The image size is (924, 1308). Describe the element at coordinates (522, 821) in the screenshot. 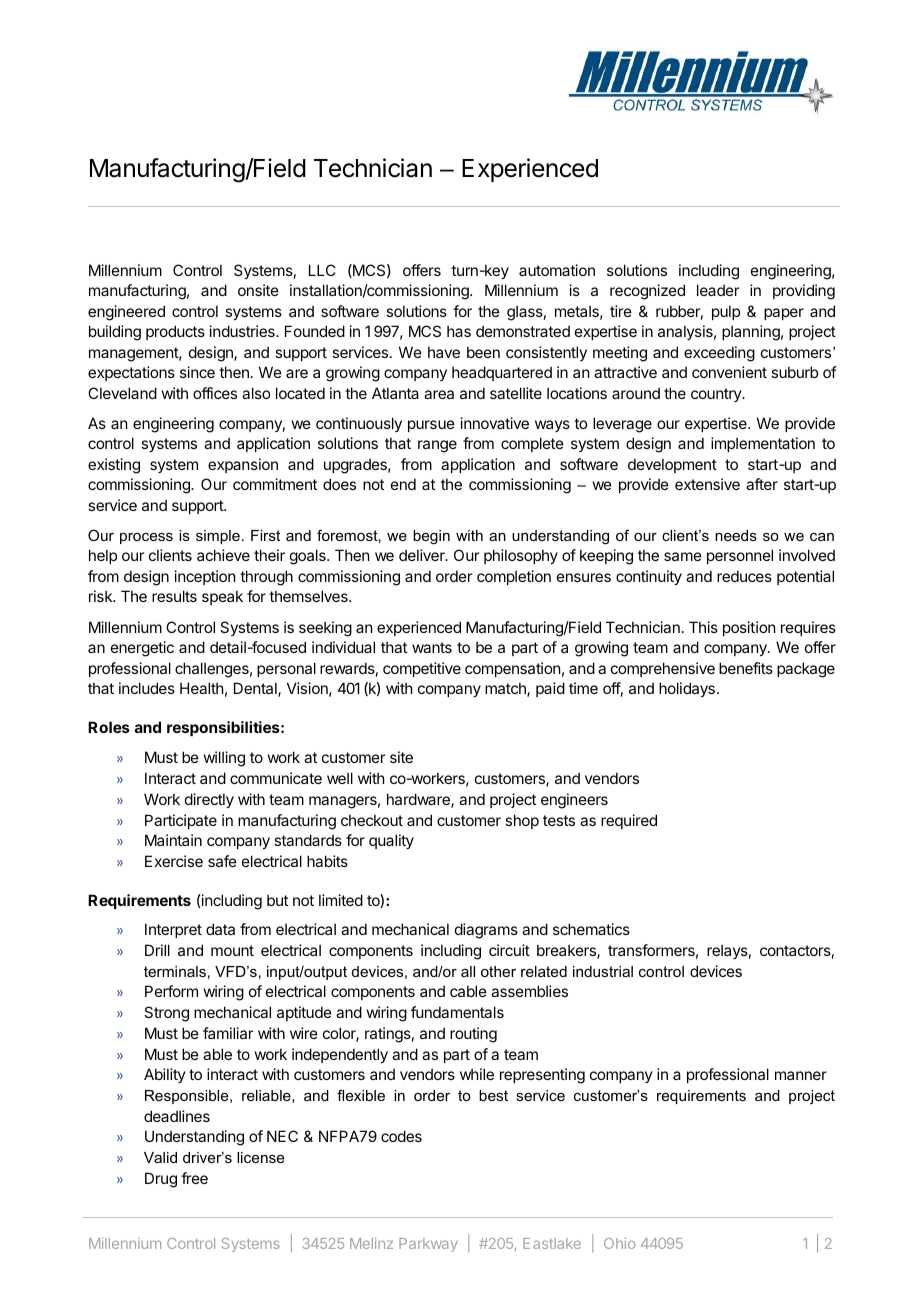

I see `shop` at that location.
